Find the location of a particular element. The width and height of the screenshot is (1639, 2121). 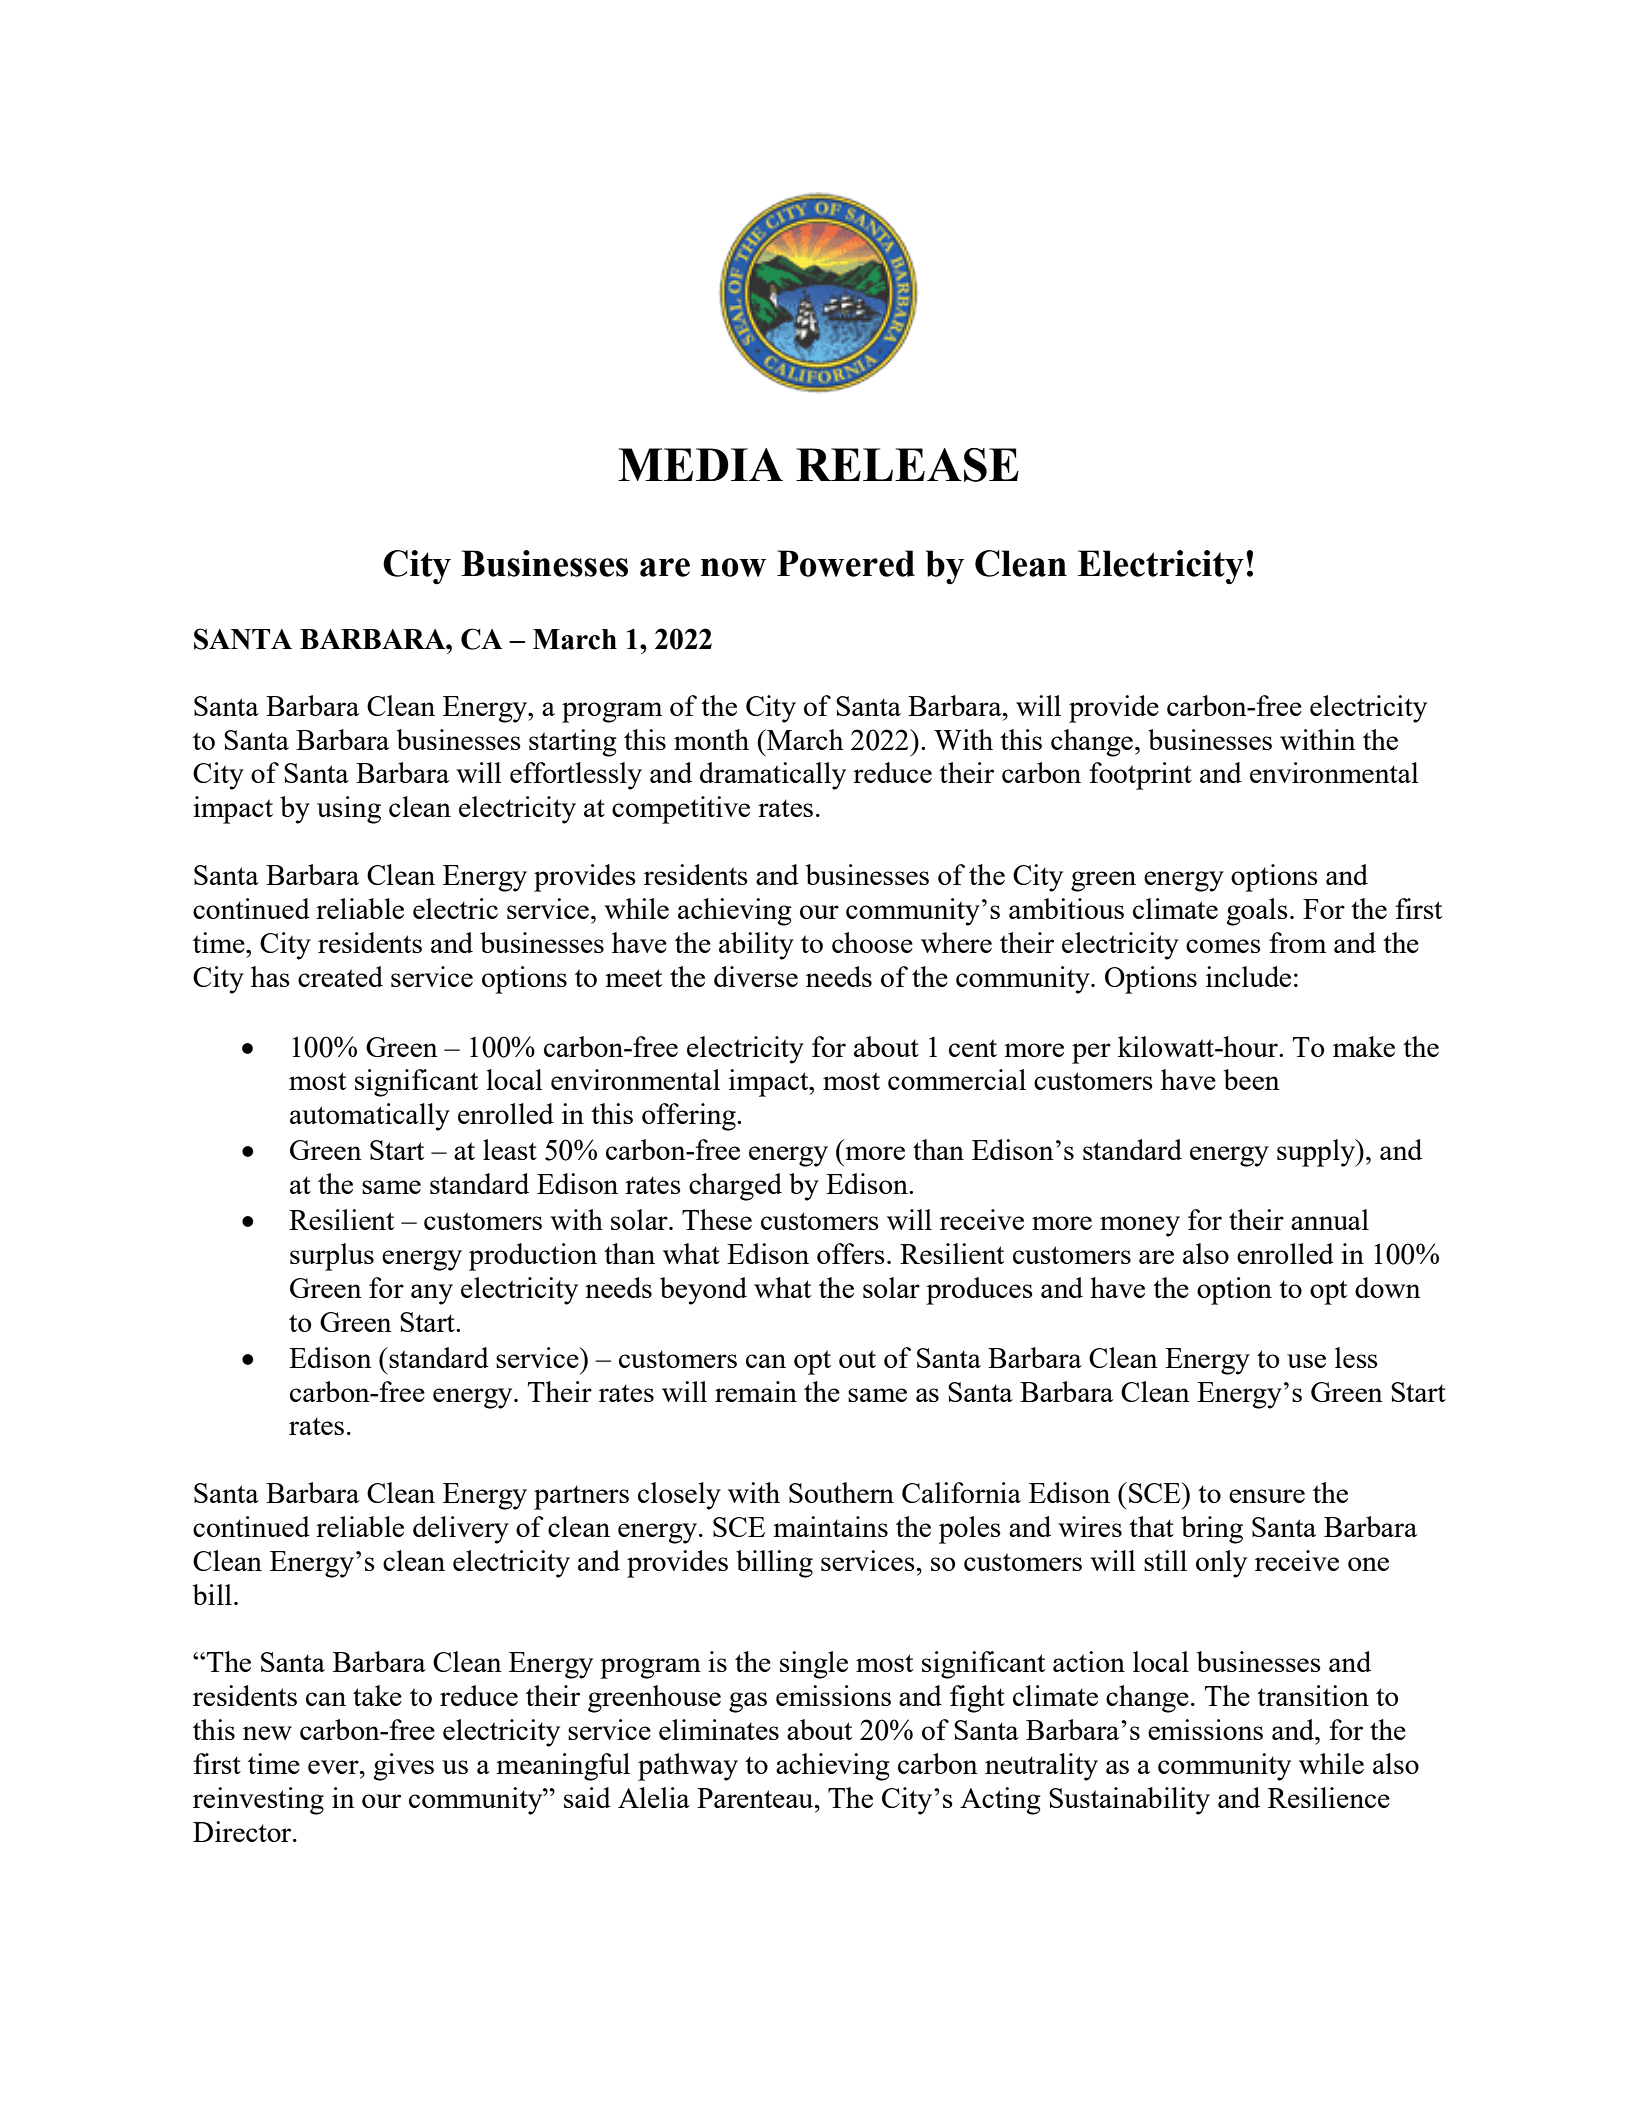

delivery is located at coordinates (461, 1530).
